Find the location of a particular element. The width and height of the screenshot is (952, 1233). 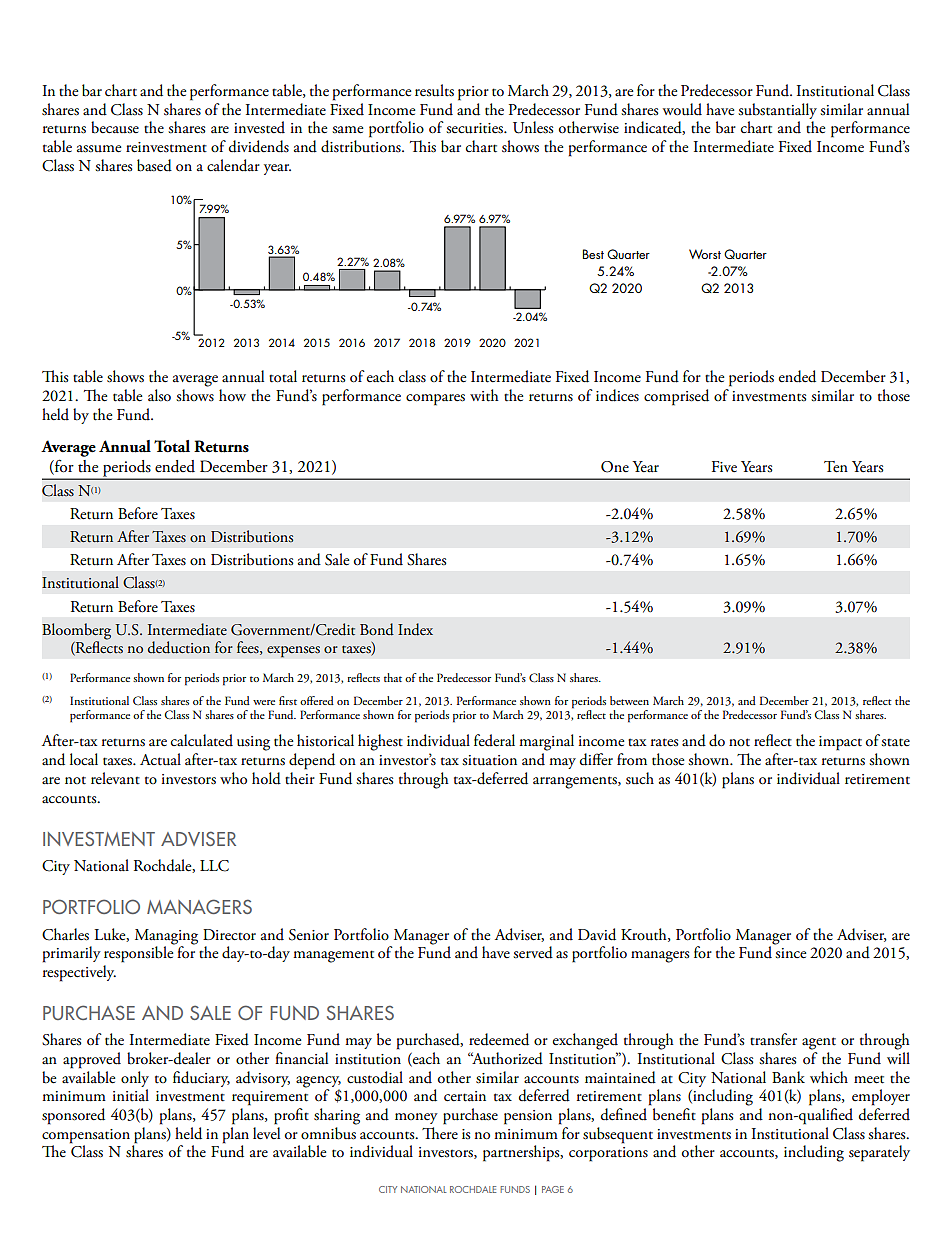

comprised is located at coordinates (676, 397).
